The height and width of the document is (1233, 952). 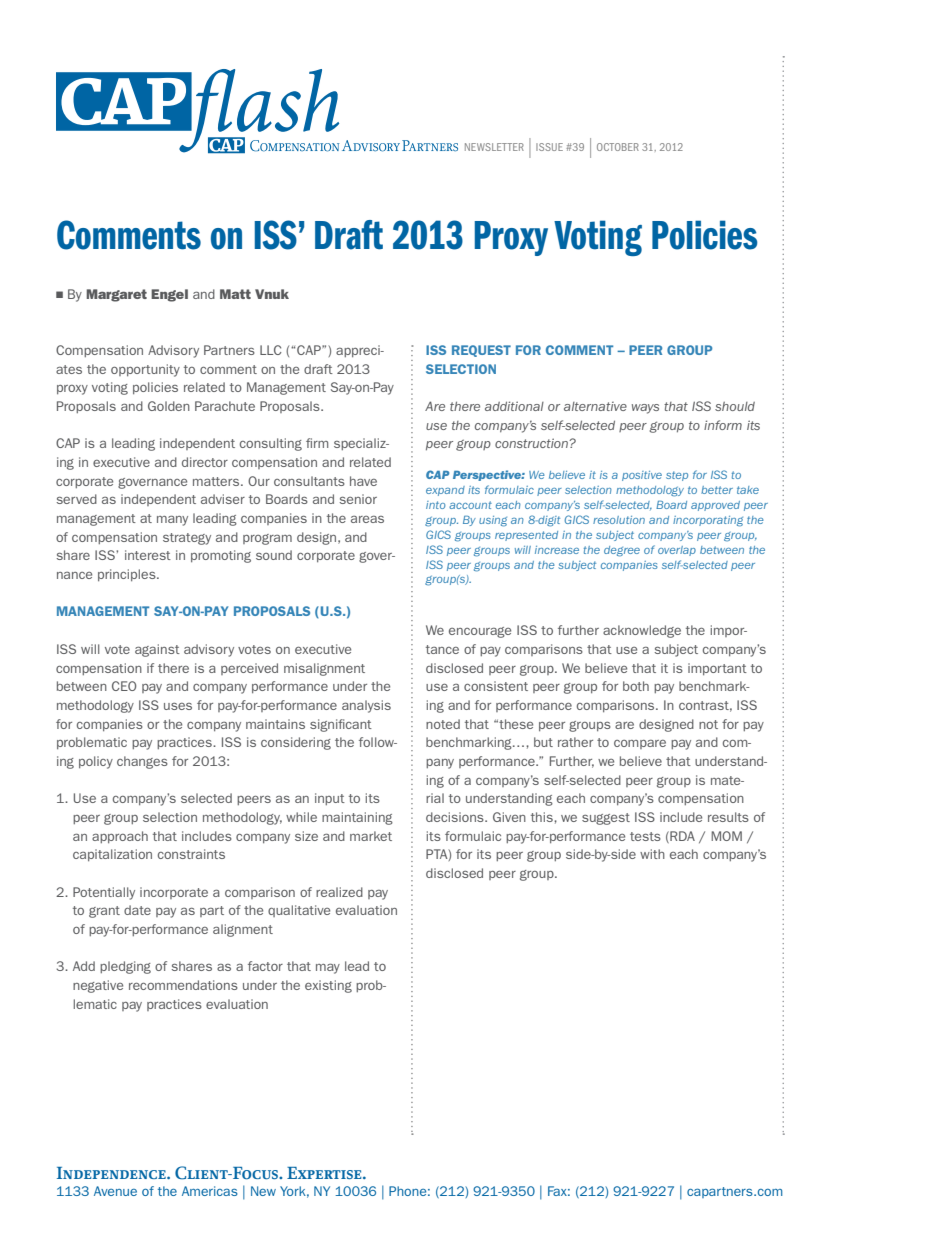 What do you see at coordinates (366, 706) in the document?
I see `analysis` at bounding box center [366, 706].
